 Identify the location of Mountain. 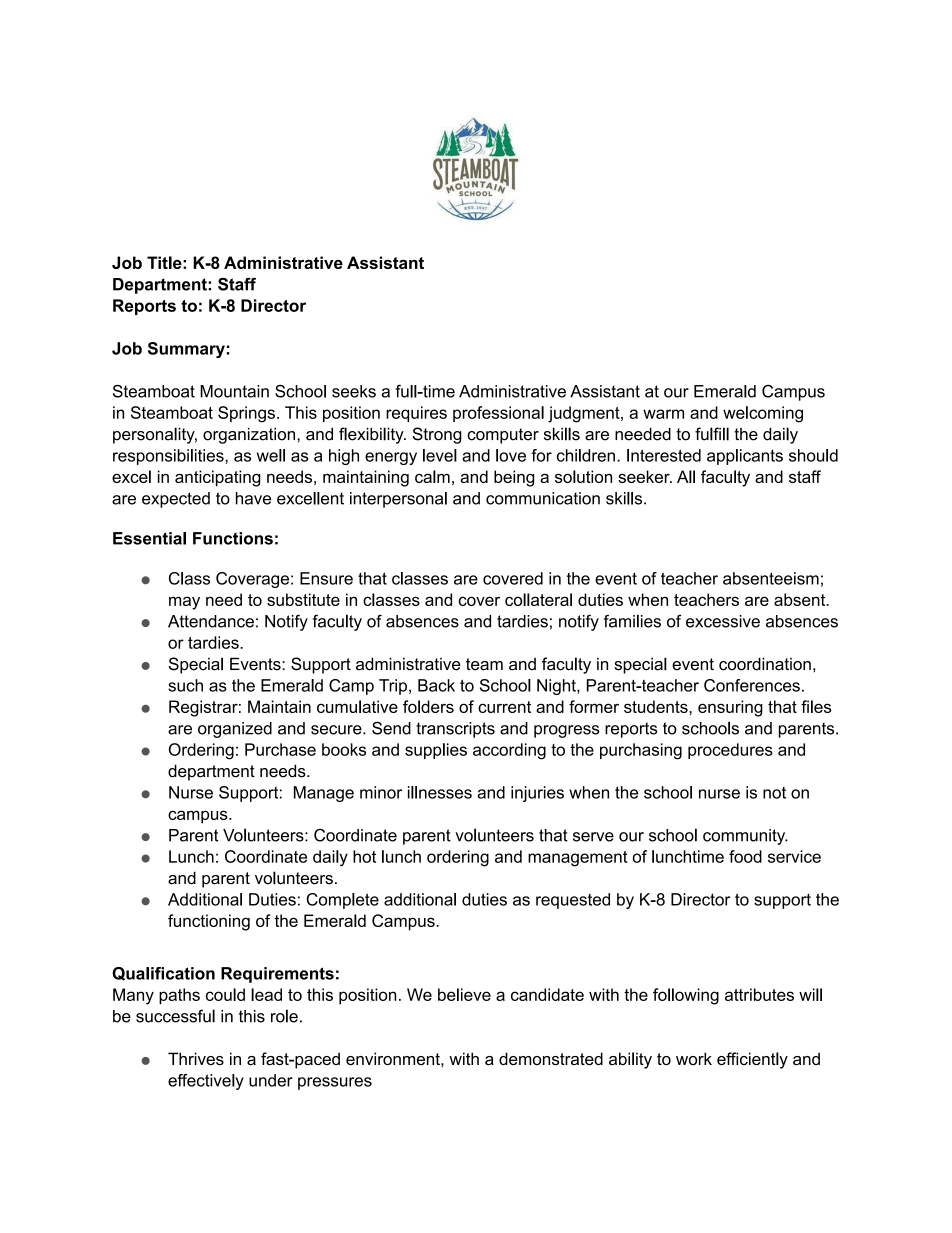
(234, 391).
